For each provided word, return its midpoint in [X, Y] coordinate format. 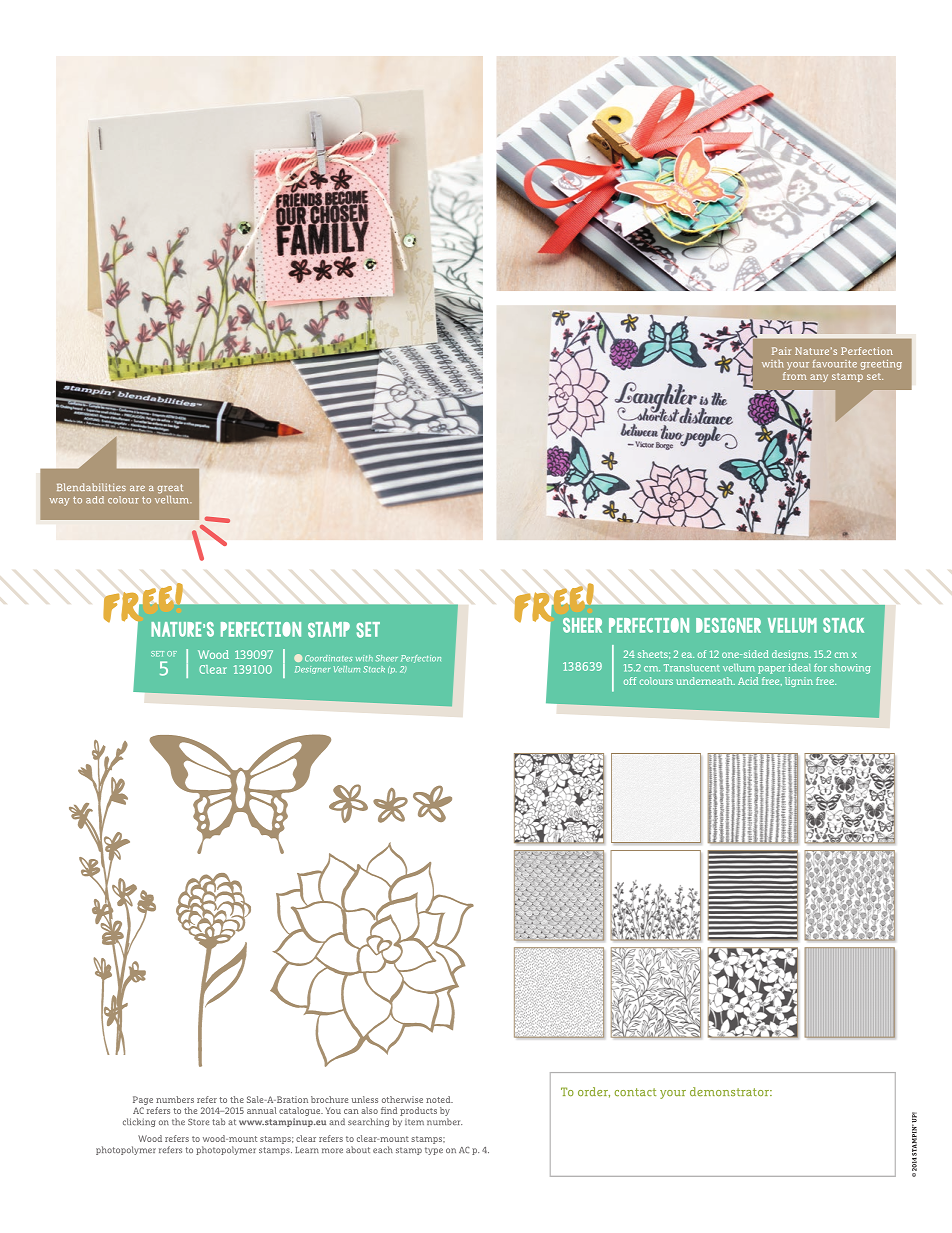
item [414, 1122]
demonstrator [730, 1091]
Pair [781, 351]
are [137, 488]
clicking [139, 1122]
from [795, 374]
